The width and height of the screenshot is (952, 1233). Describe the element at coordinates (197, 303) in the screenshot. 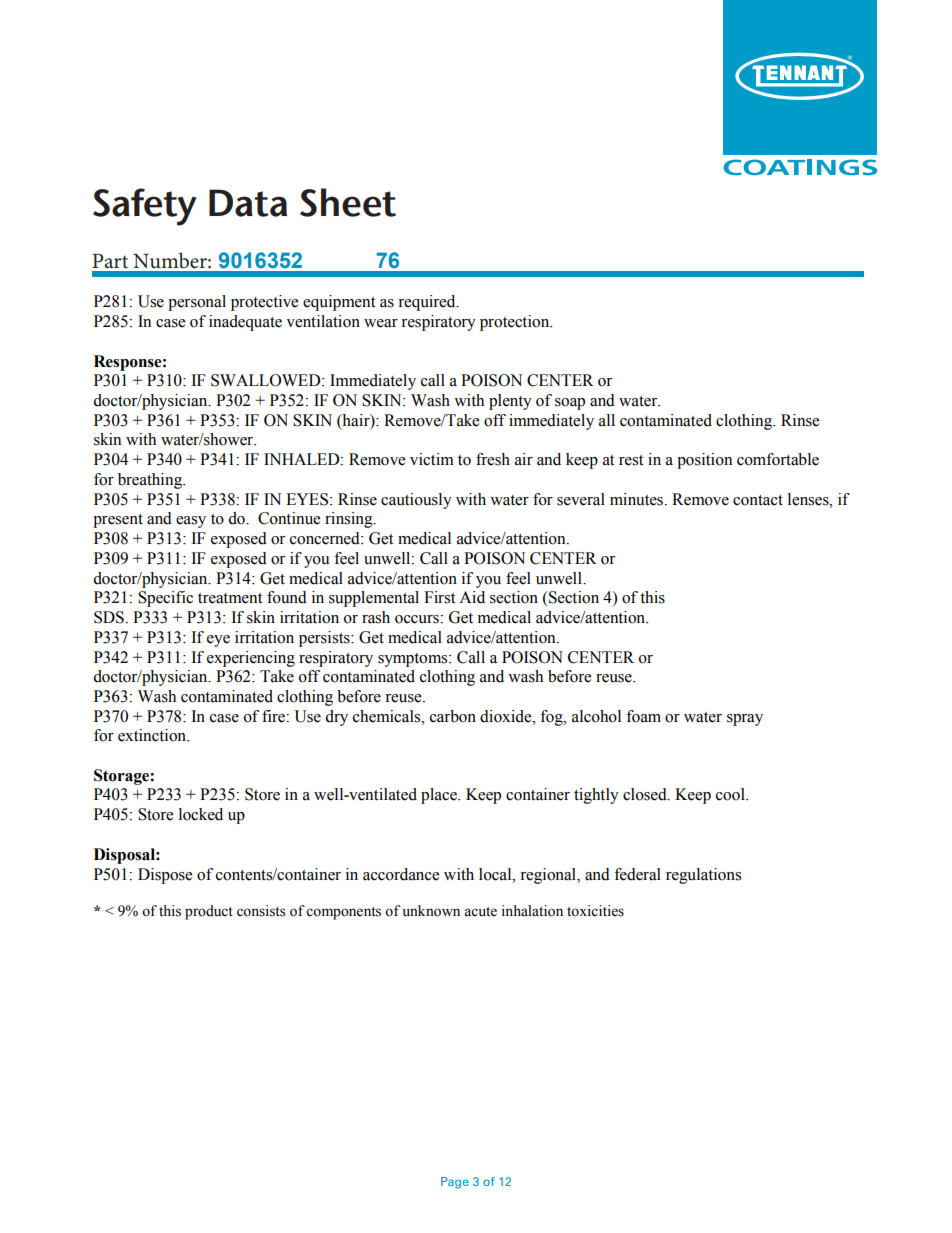

I see `personal` at that location.
